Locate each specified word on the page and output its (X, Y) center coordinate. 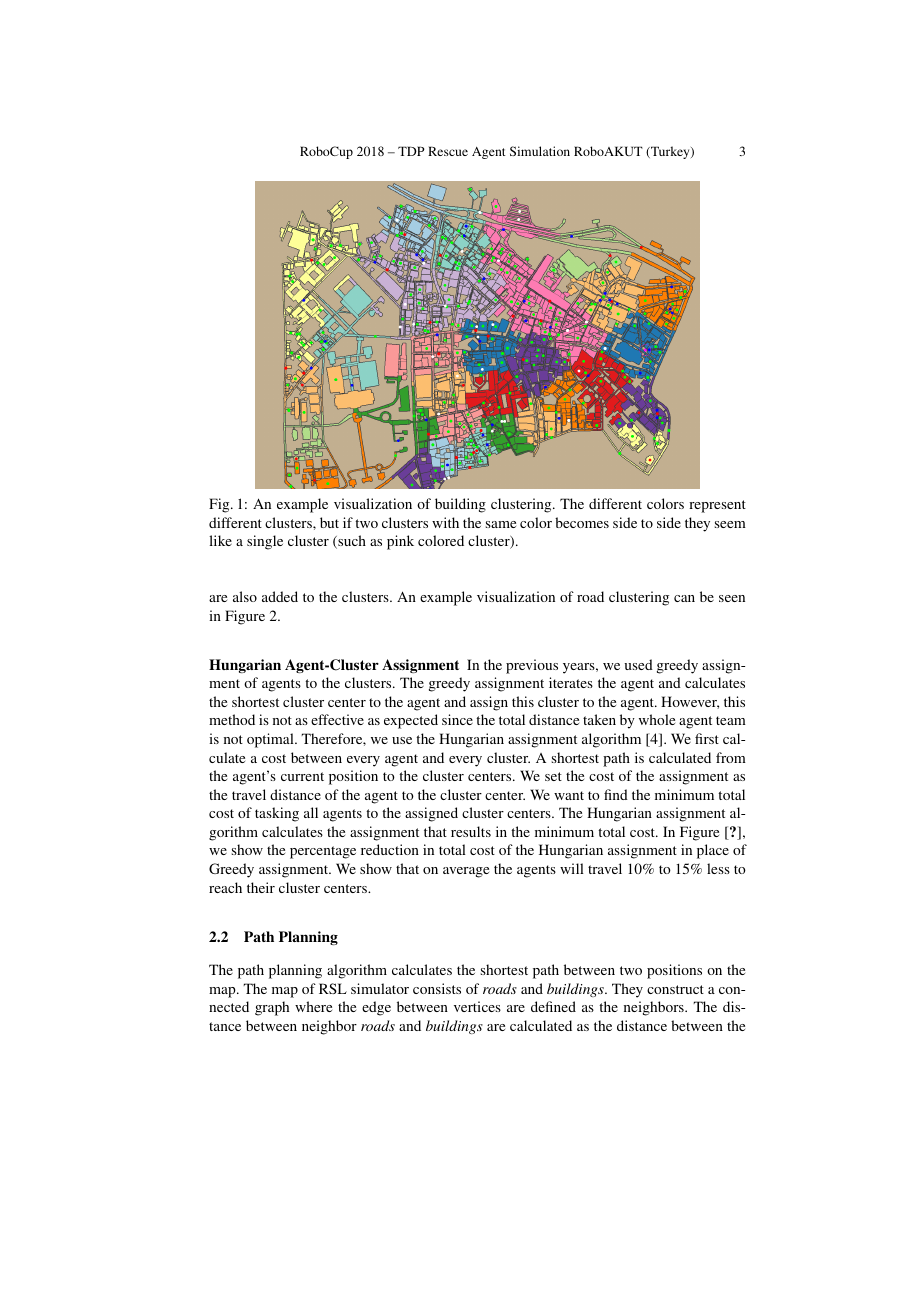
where (313, 1006)
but (329, 522)
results (471, 831)
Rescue (448, 151)
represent (717, 506)
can (684, 598)
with (445, 522)
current (302, 776)
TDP (411, 151)
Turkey (670, 152)
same (501, 524)
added (280, 596)
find (616, 794)
